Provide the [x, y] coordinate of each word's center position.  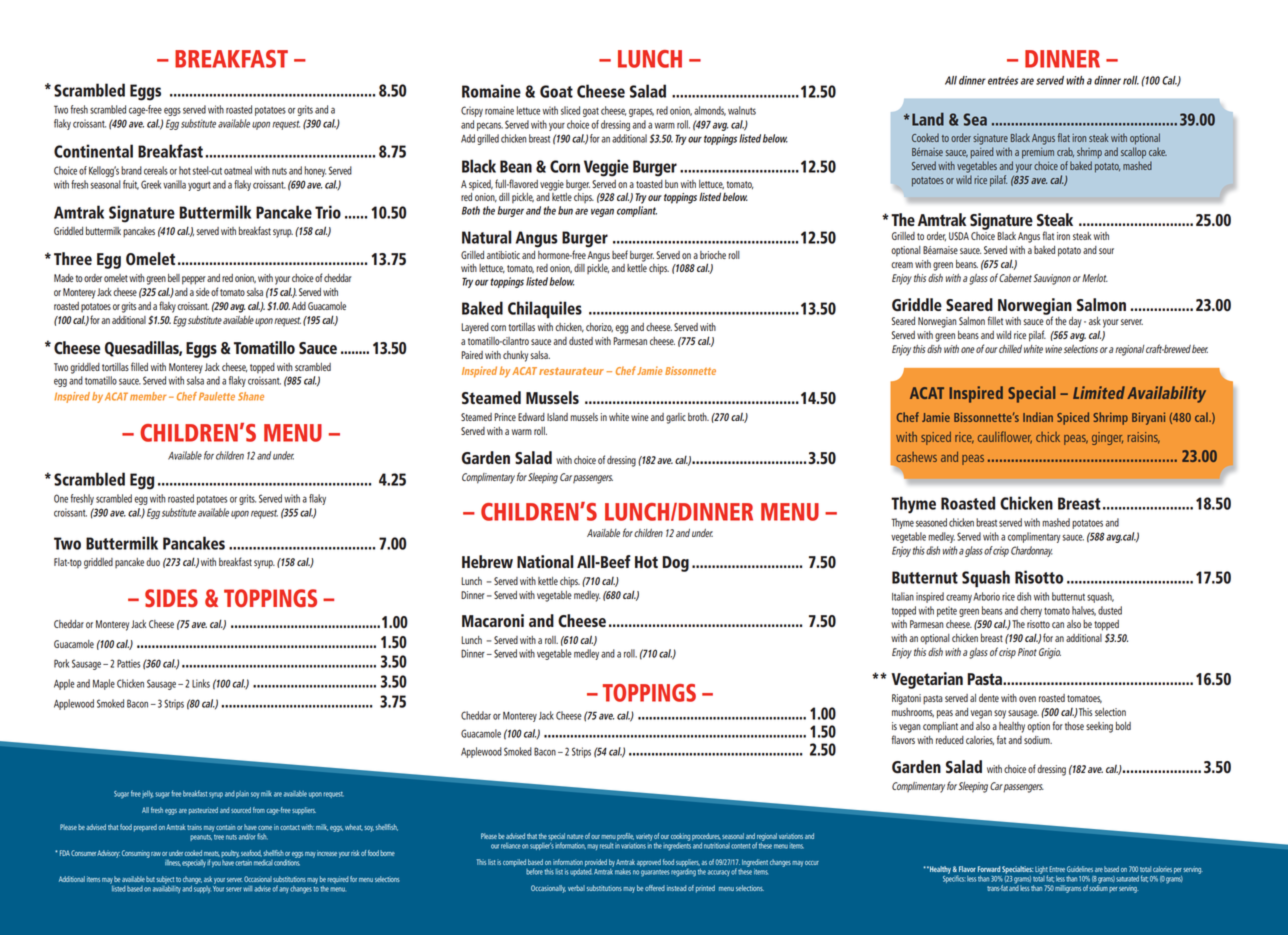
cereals [156, 170]
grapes [641, 112]
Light [1041, 871]
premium [1038, 153]
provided [596, 863]
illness [173, 863]
